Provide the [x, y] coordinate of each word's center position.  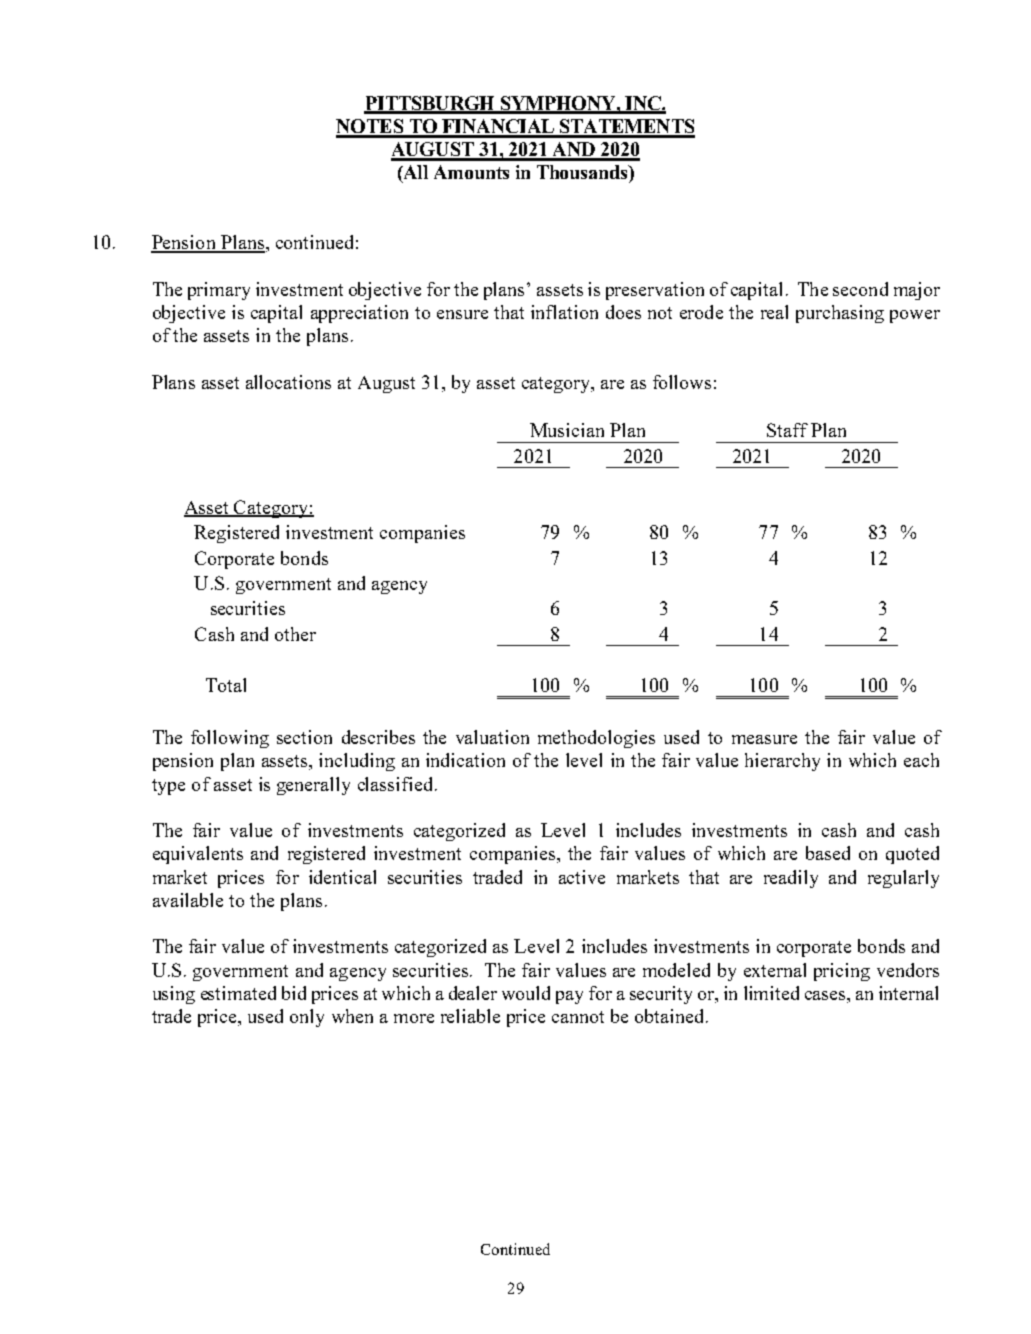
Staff [787, 430]
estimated [238, 993]
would [526, 993]
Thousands [583, 172]
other [295, 634]
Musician [567, 430]
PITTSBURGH [430, 104]
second [860, 289]
